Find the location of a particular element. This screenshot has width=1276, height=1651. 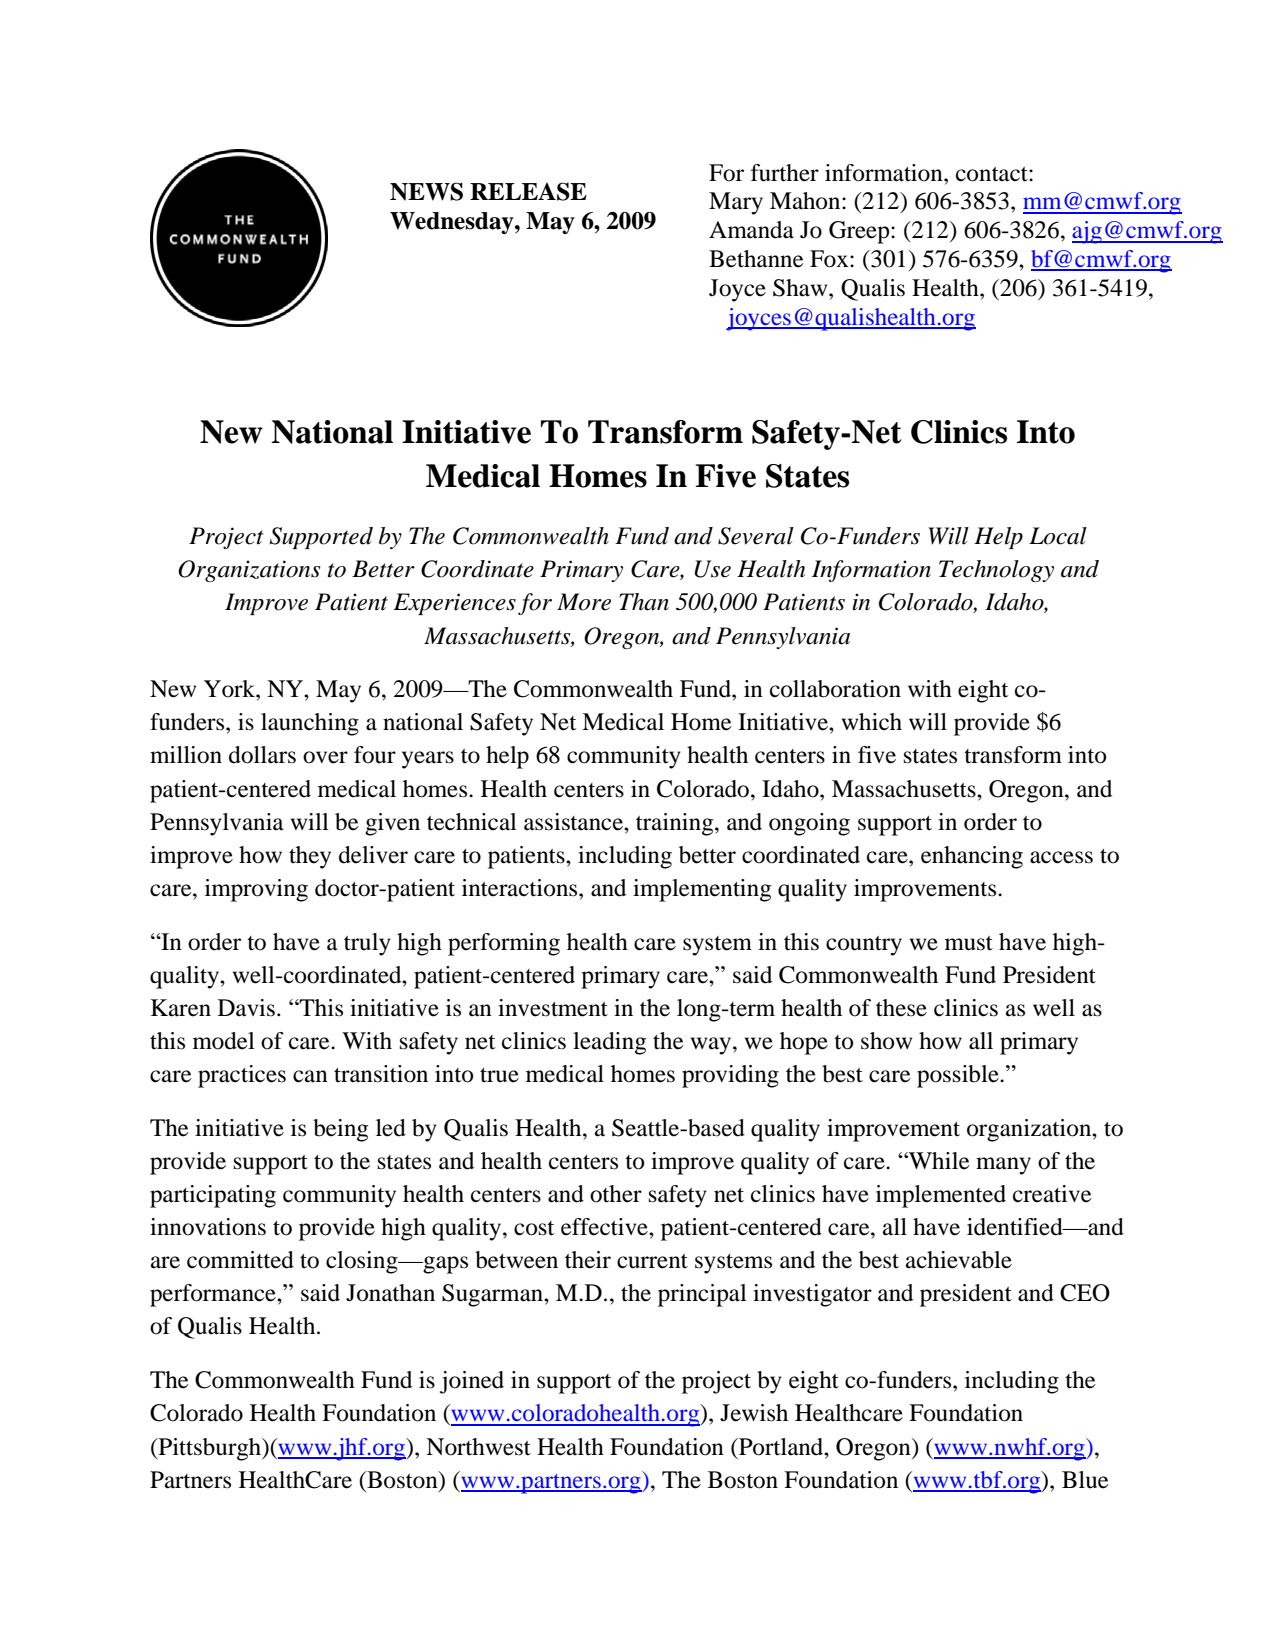

RELEASE is located at coordinates (528, 191).
